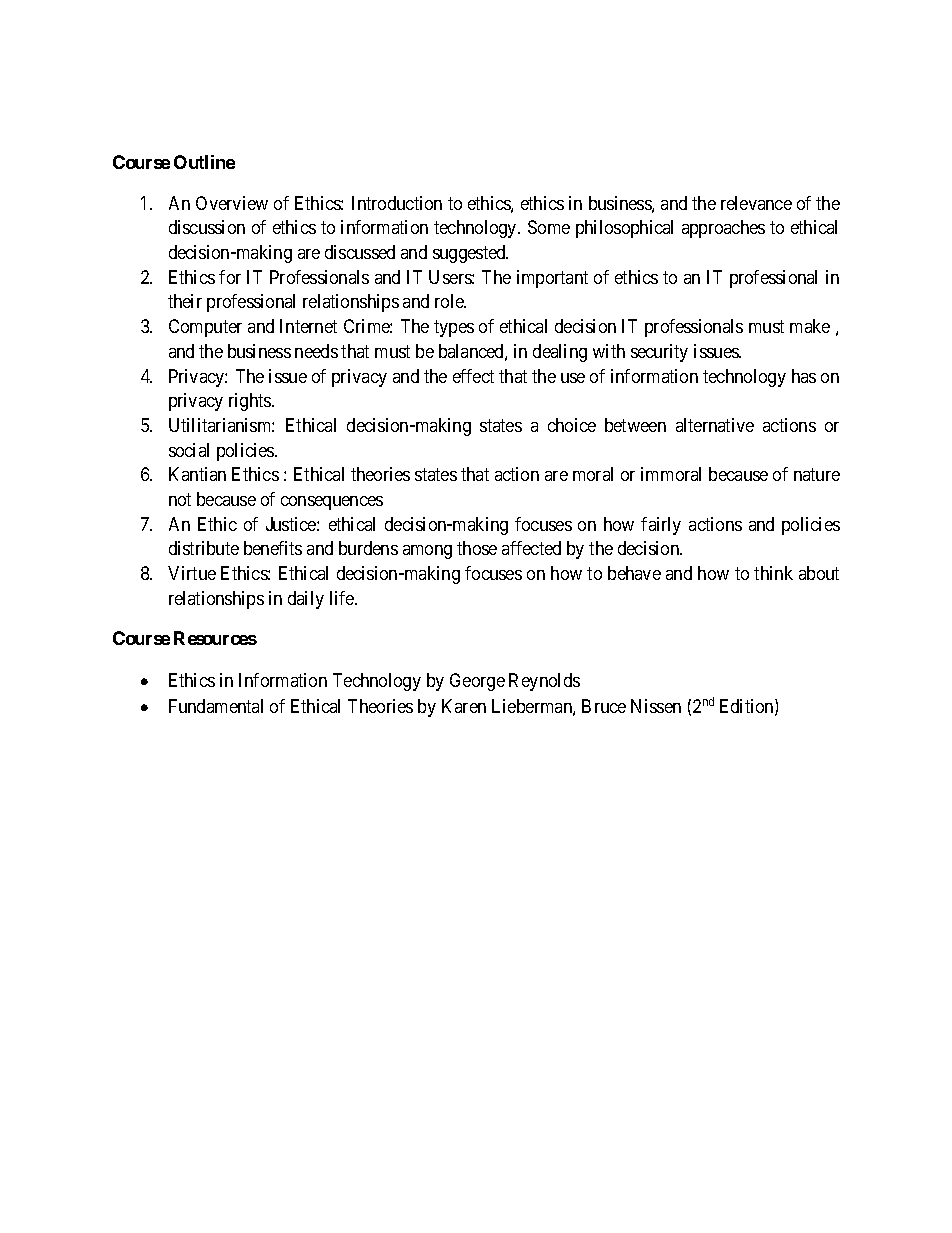 The image size is (952, 1233). Describe the element at coordinates (715, 425) in the page. I see `alternative` at that location.
